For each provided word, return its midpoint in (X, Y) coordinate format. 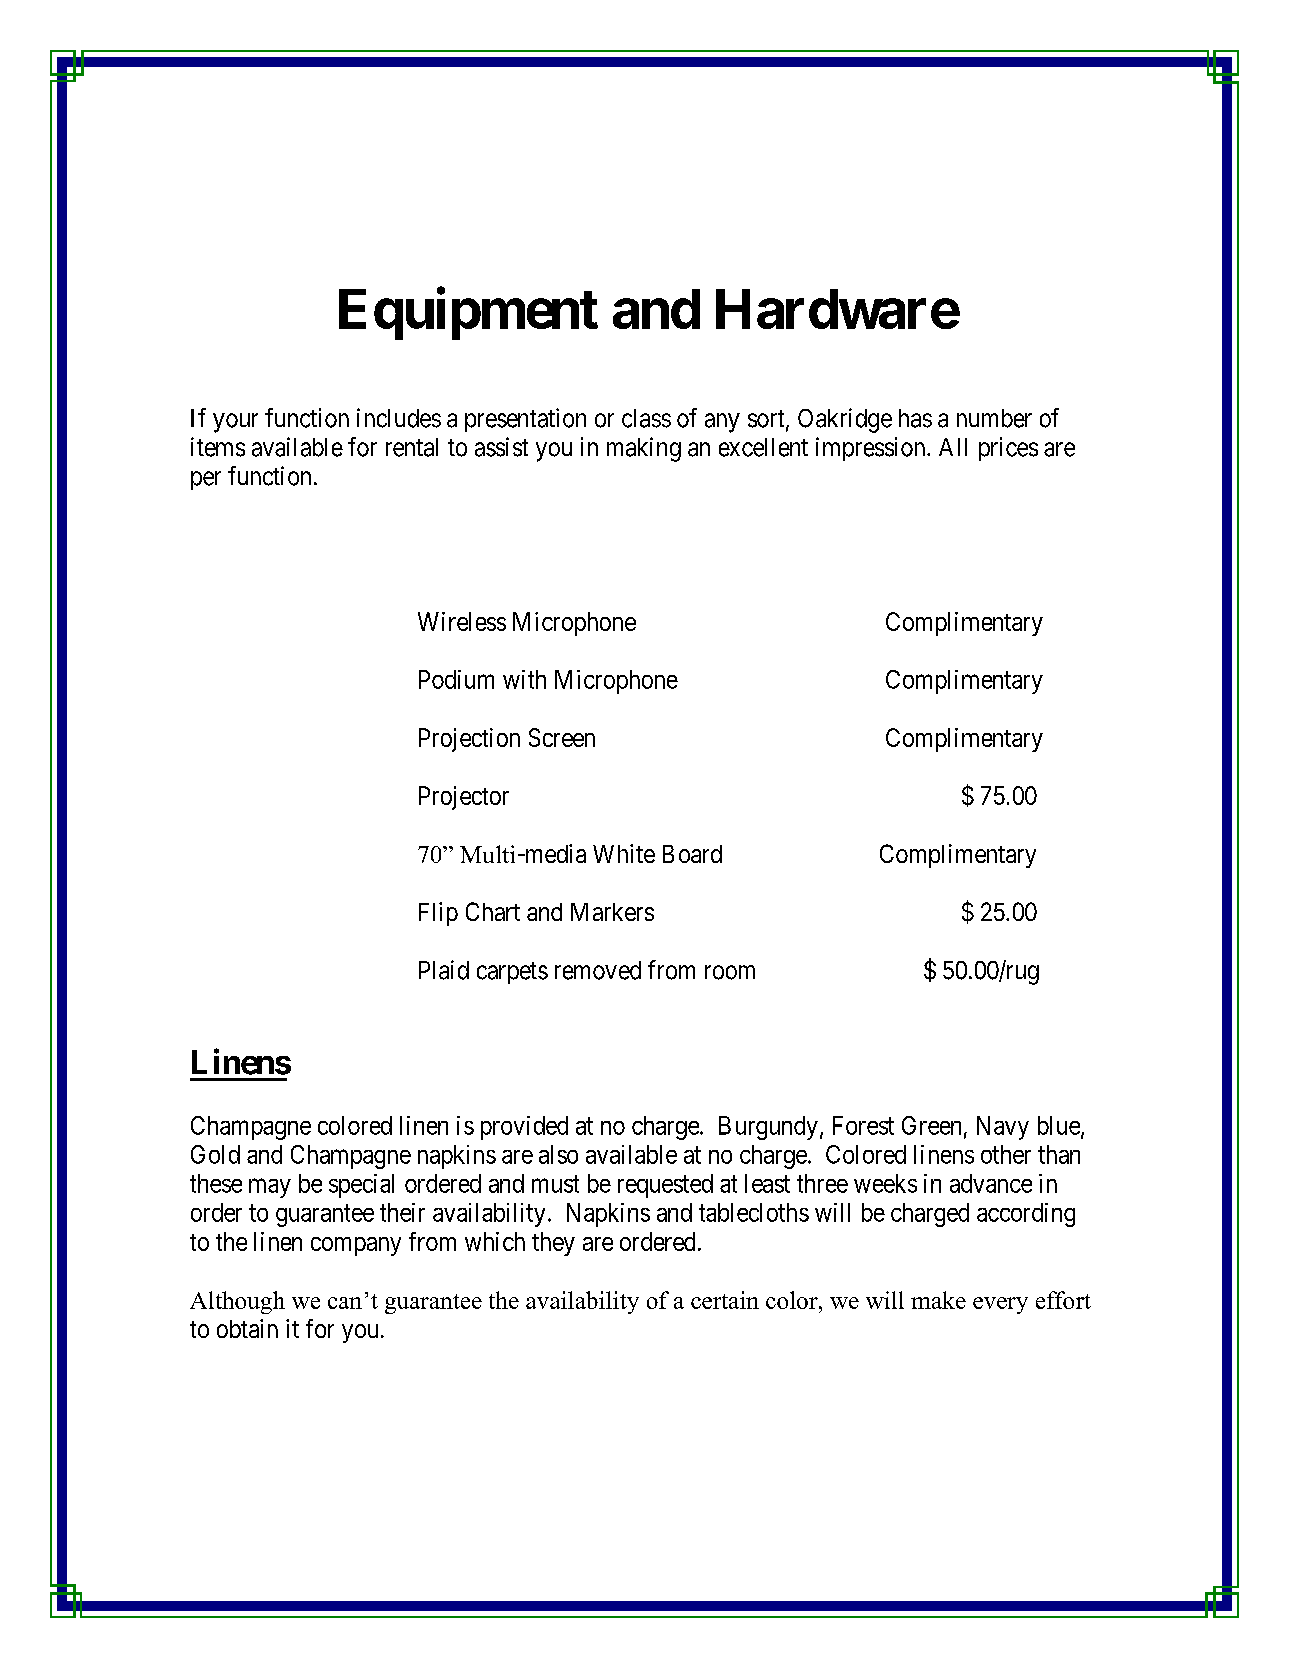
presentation (525, 420)
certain (725, 1300)
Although (237, 1302)
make (938, 1300)
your (235, 423)
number (994, 418)
